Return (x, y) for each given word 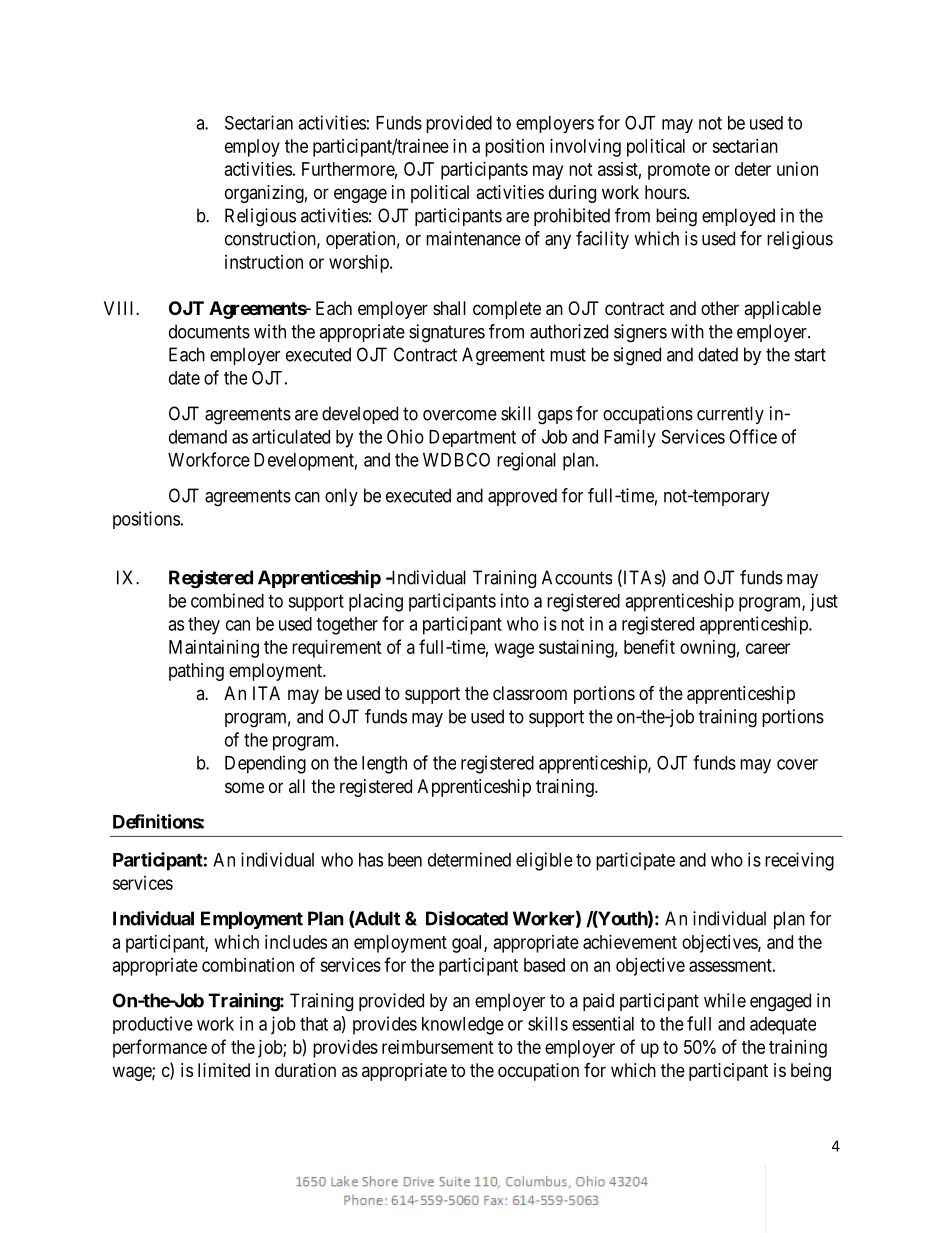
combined (227, 600)
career (768, 648)
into (515, 600)
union (797, 169)
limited (224, 1070)
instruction (264, 262)
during (572, 194)
